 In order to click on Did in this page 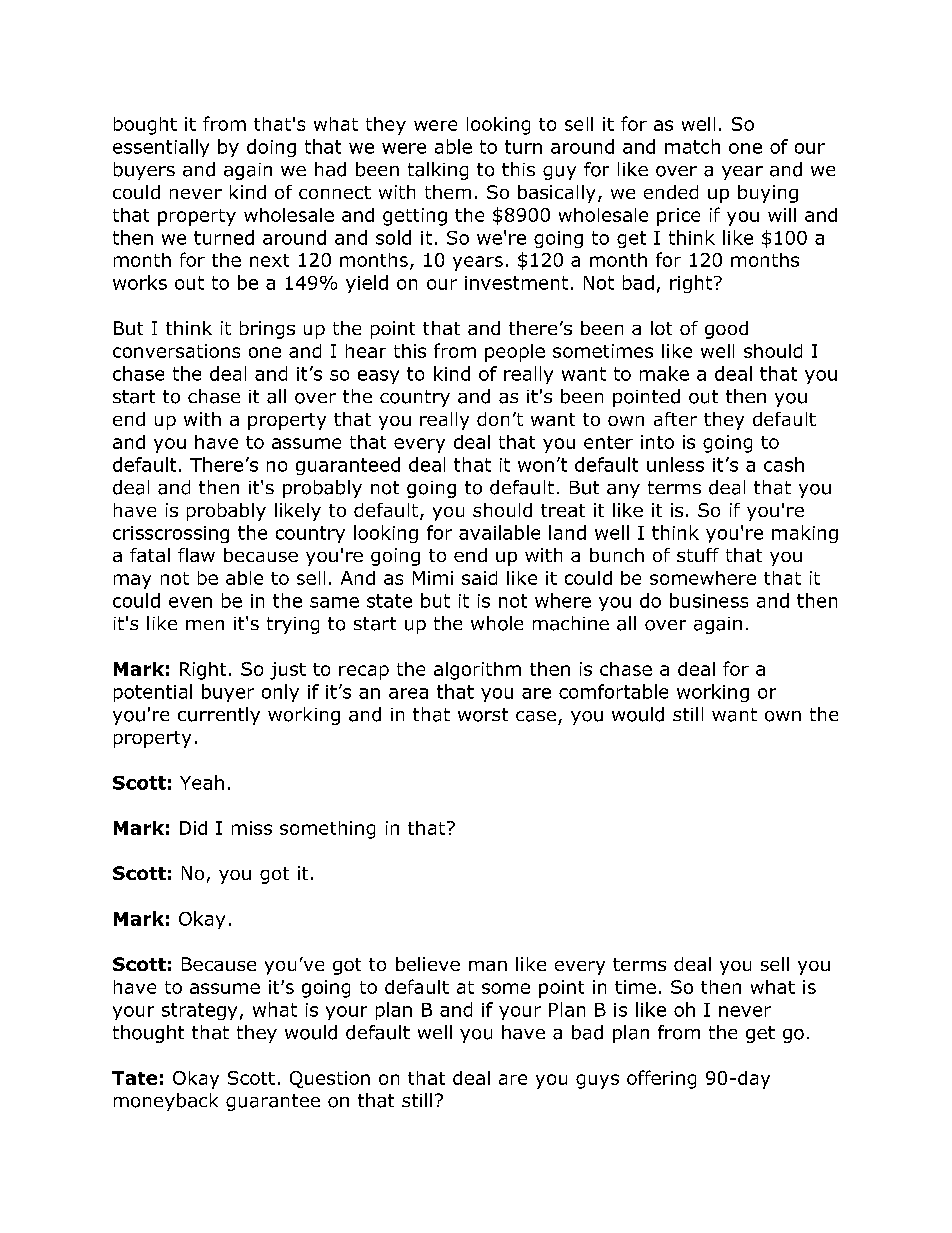, I will do `click(193, 828)`.
